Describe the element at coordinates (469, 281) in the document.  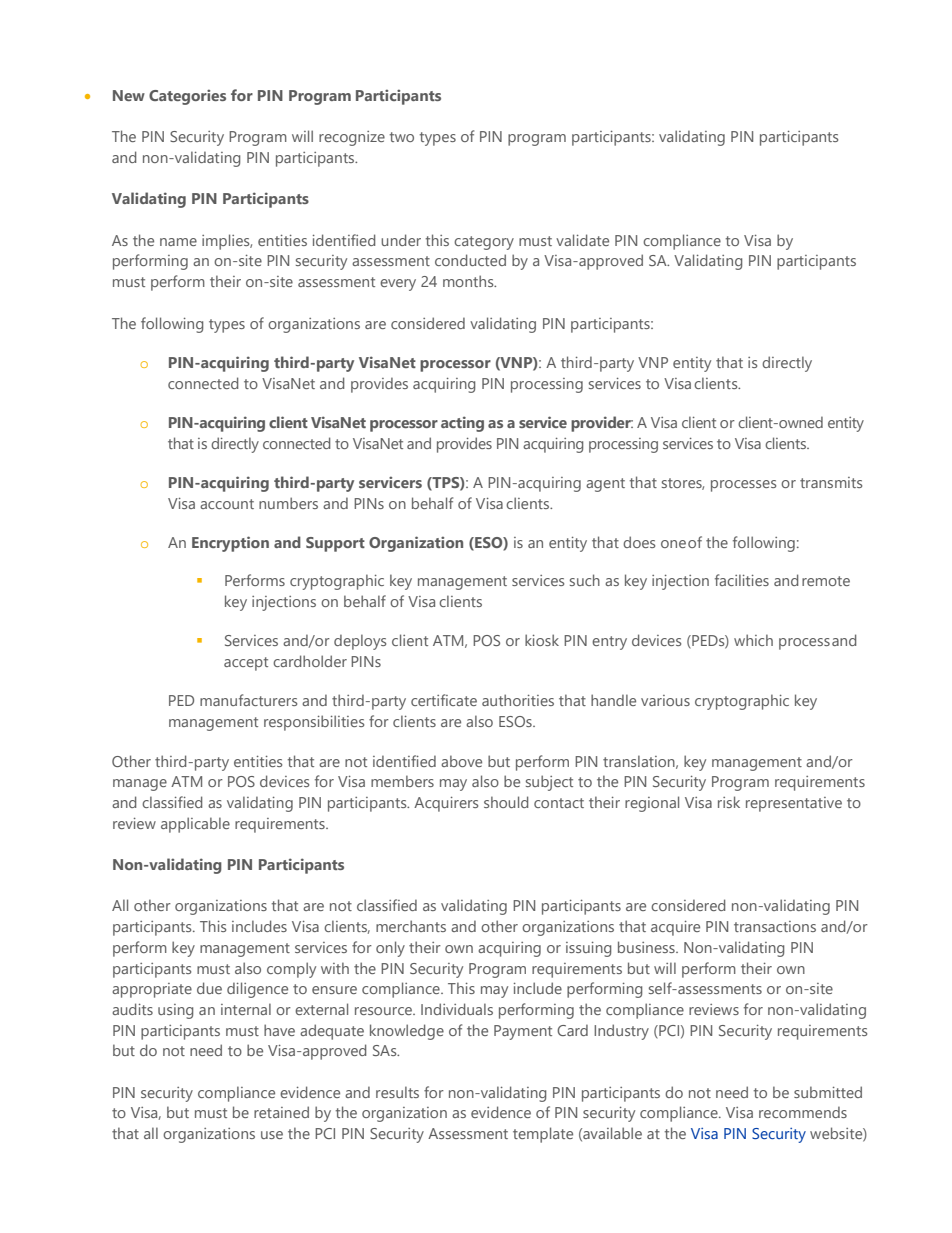
I see `months` at that location.
